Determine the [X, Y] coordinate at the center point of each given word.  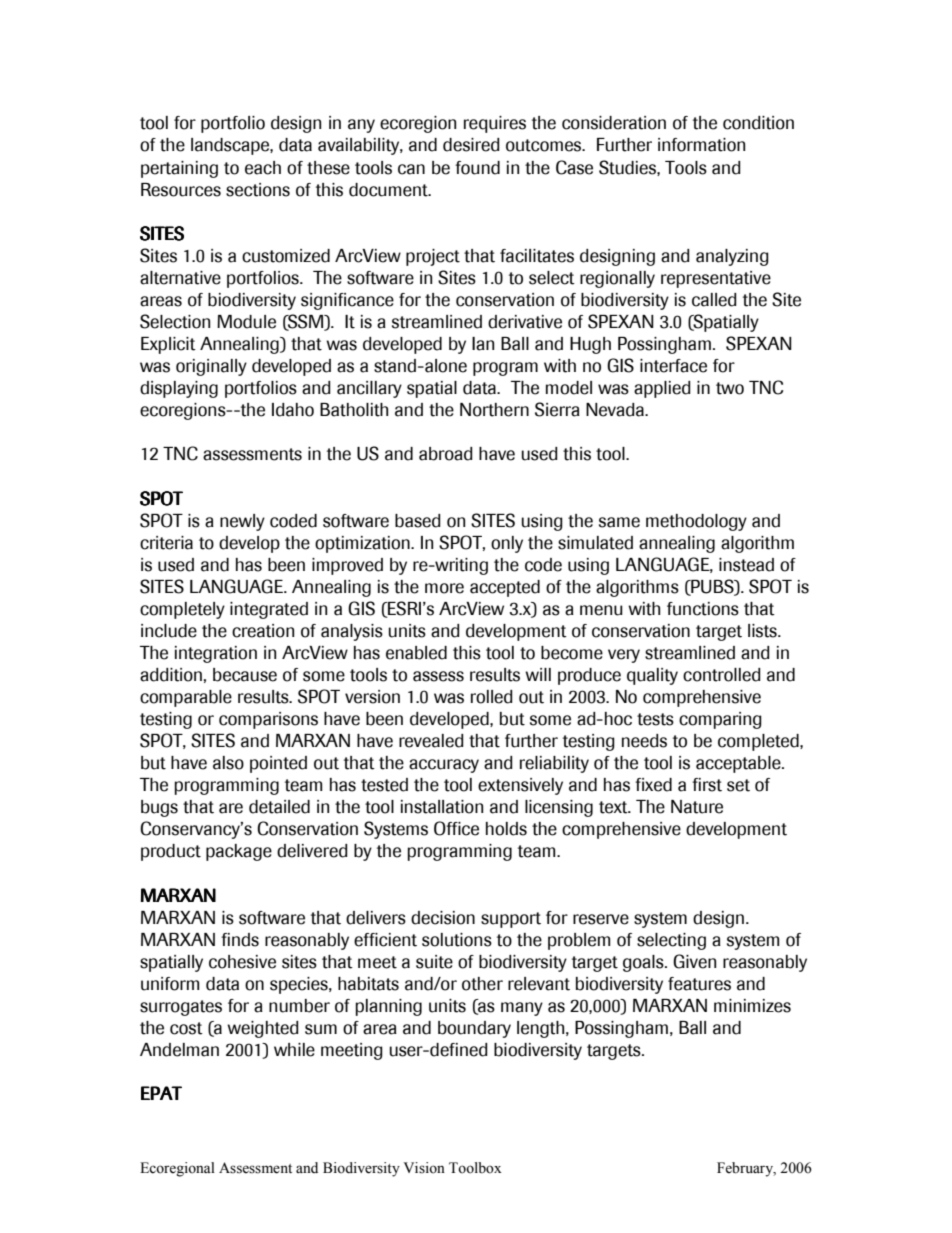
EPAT [161, 1093]
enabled [416, 653]
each [263, 168]
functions [703, 609]
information [701, 145]
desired [471, 145]
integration [216, 654]
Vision [424, 1168]
